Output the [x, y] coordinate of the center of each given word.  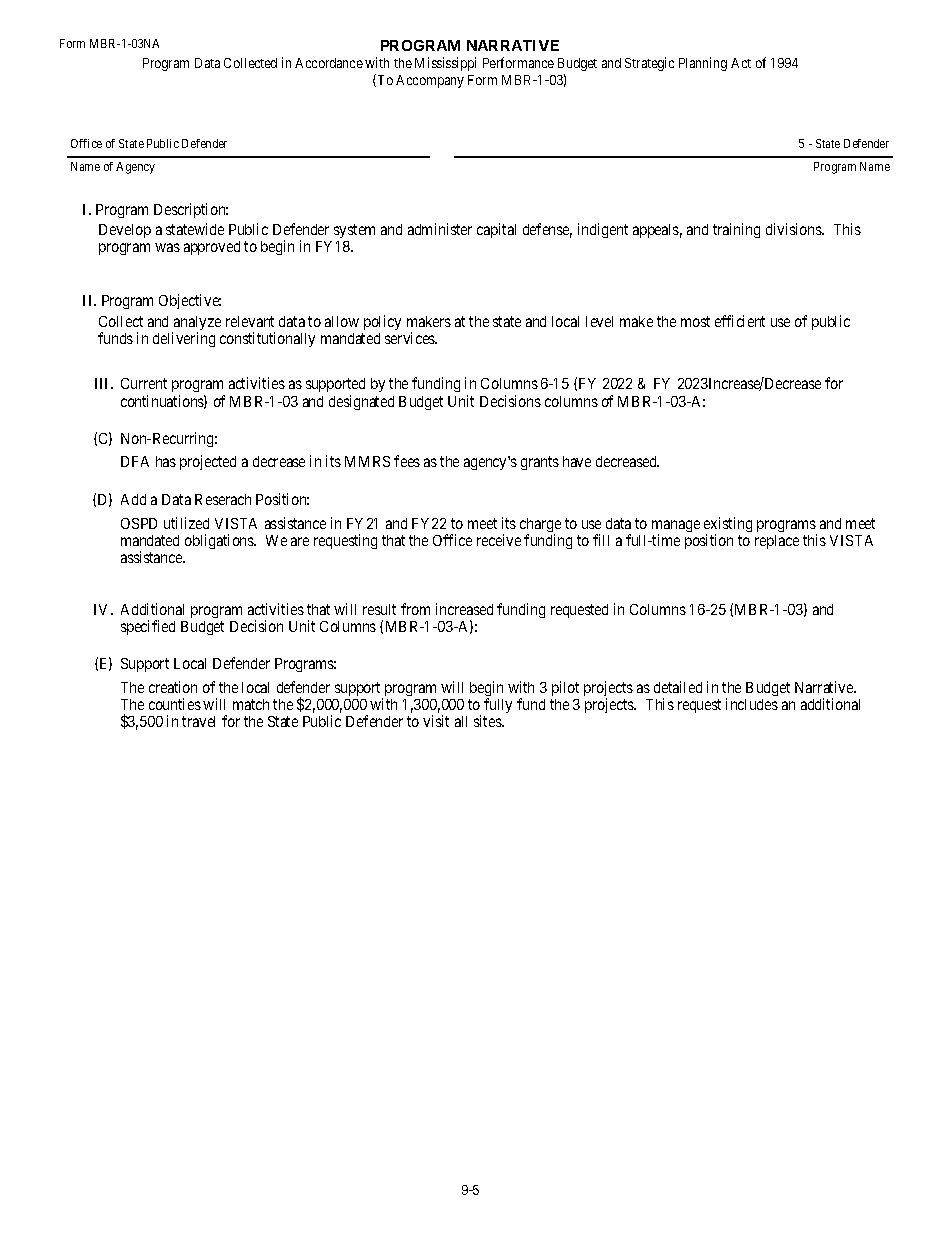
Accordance [329, 63]
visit [436, 721]
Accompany [430, 81]
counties [175, 704]
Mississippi [445, 64]
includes [752, 704]
